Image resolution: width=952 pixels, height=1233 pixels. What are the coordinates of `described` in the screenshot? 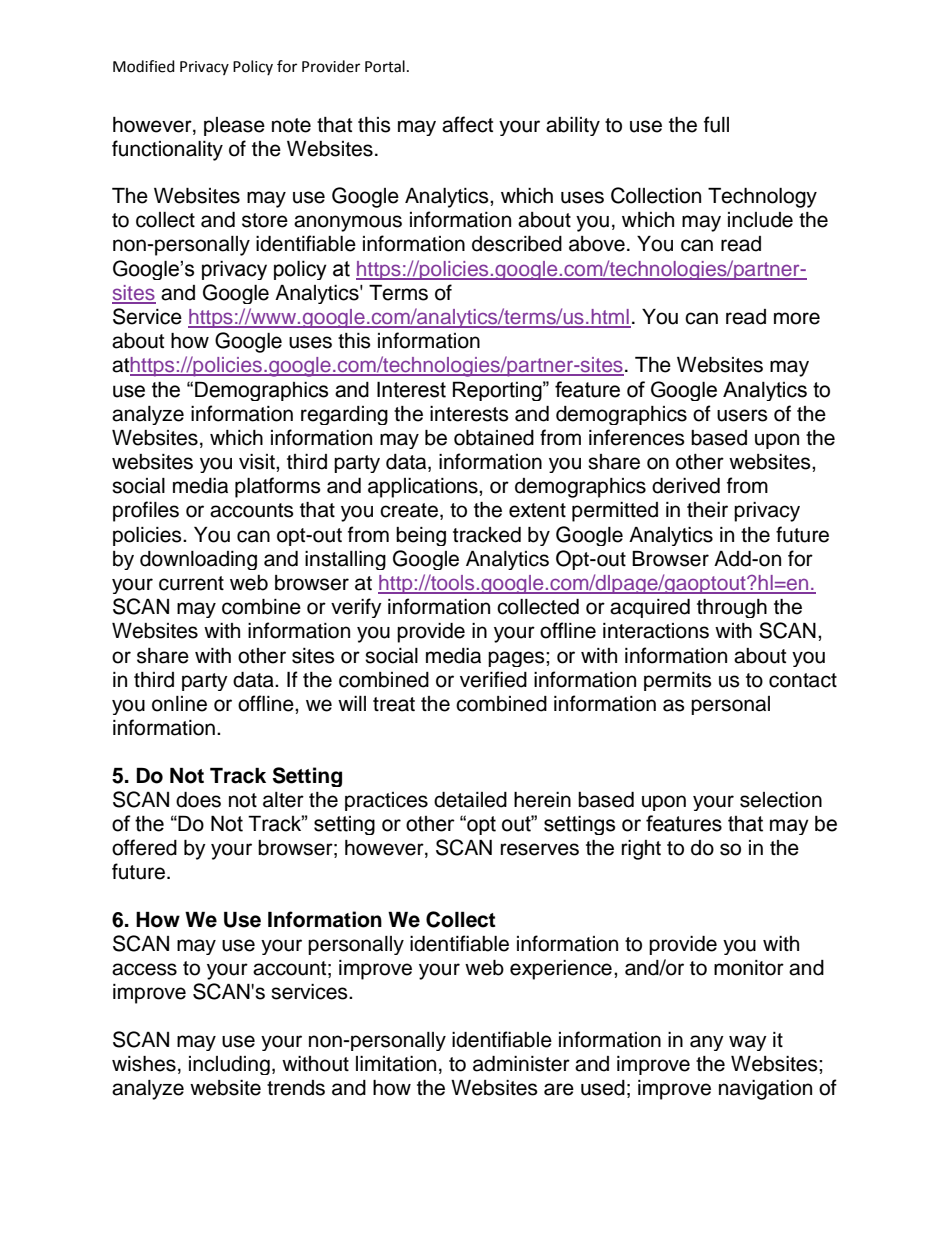 It's located at (517, 244).
